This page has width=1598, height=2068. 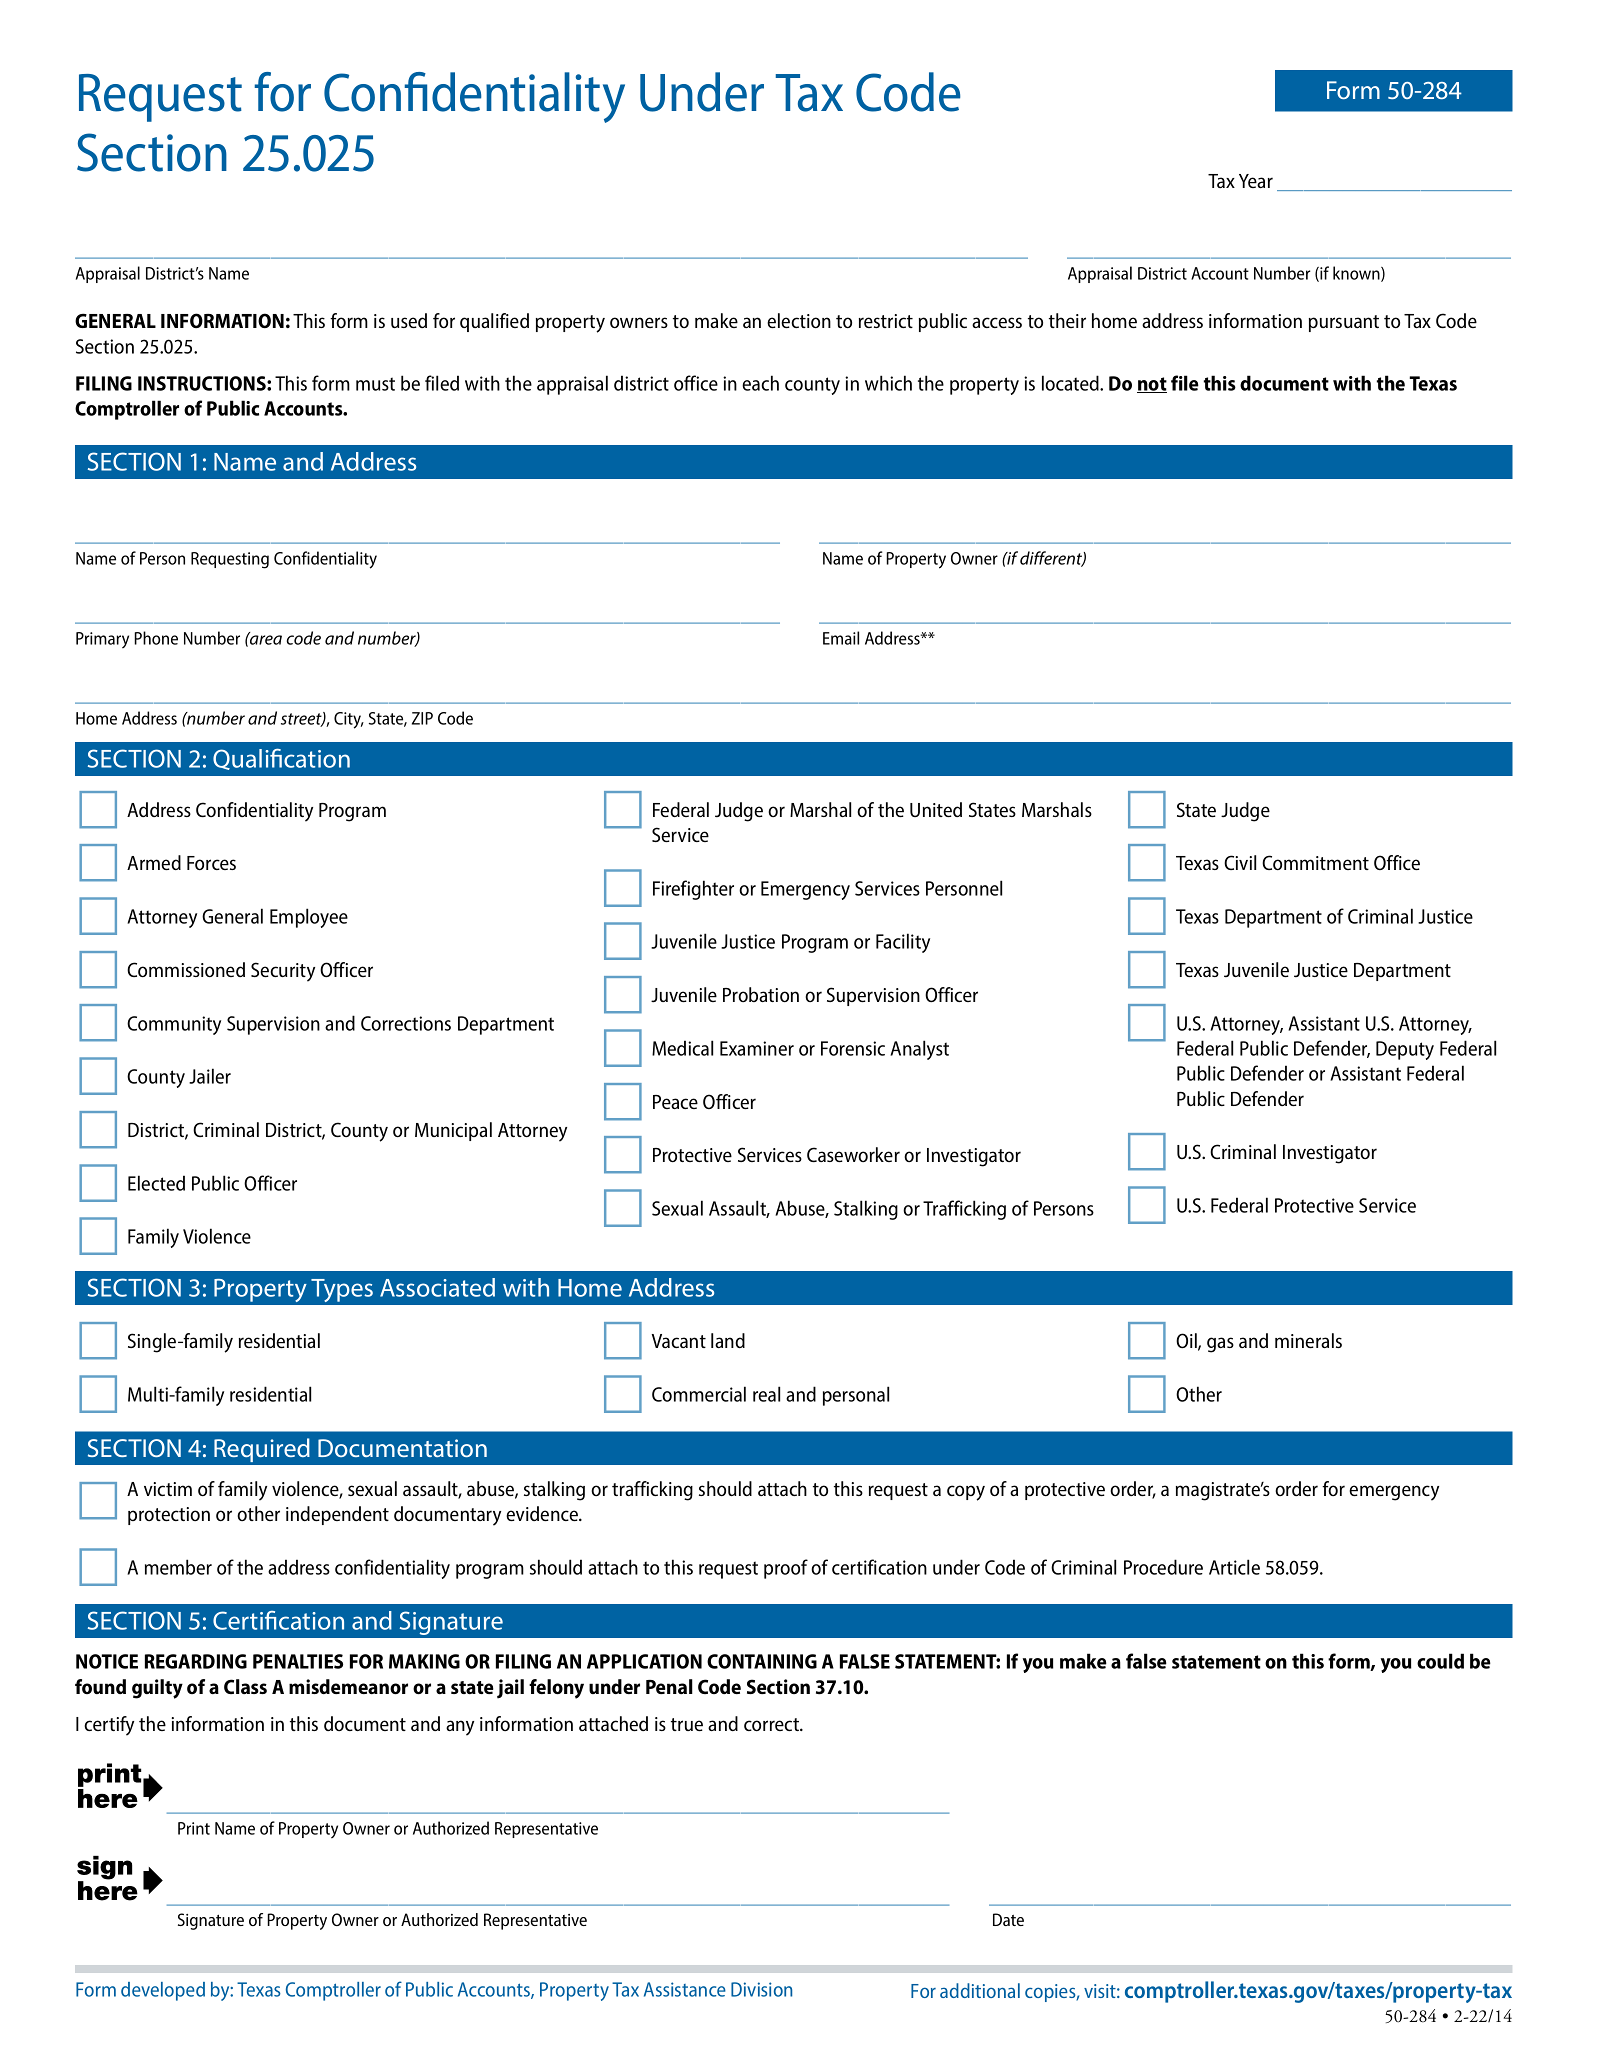 What do you see at coordinates (281, 759) in the page?
I see `Qualification` at bounding box center [281, 759].
